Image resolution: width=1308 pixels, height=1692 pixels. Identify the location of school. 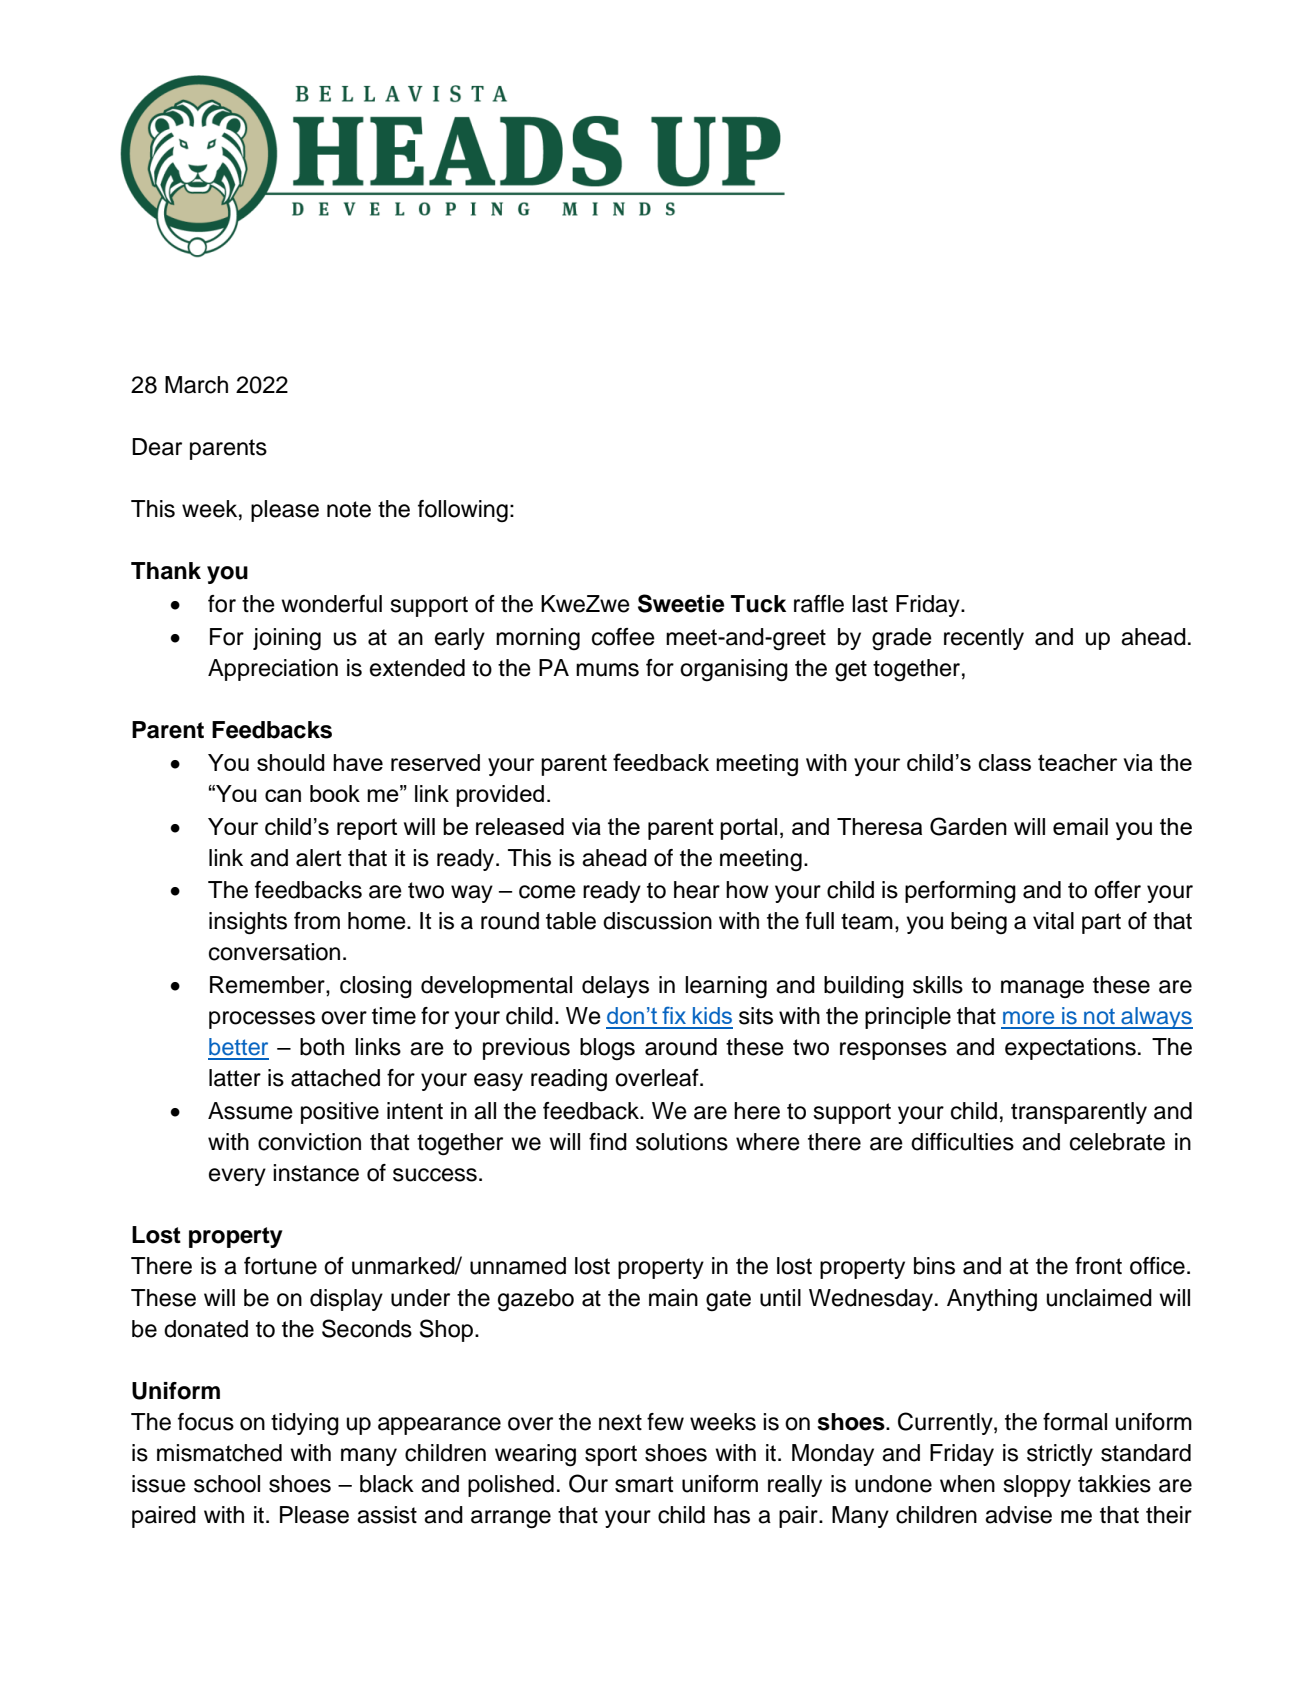
(227, 1484).
